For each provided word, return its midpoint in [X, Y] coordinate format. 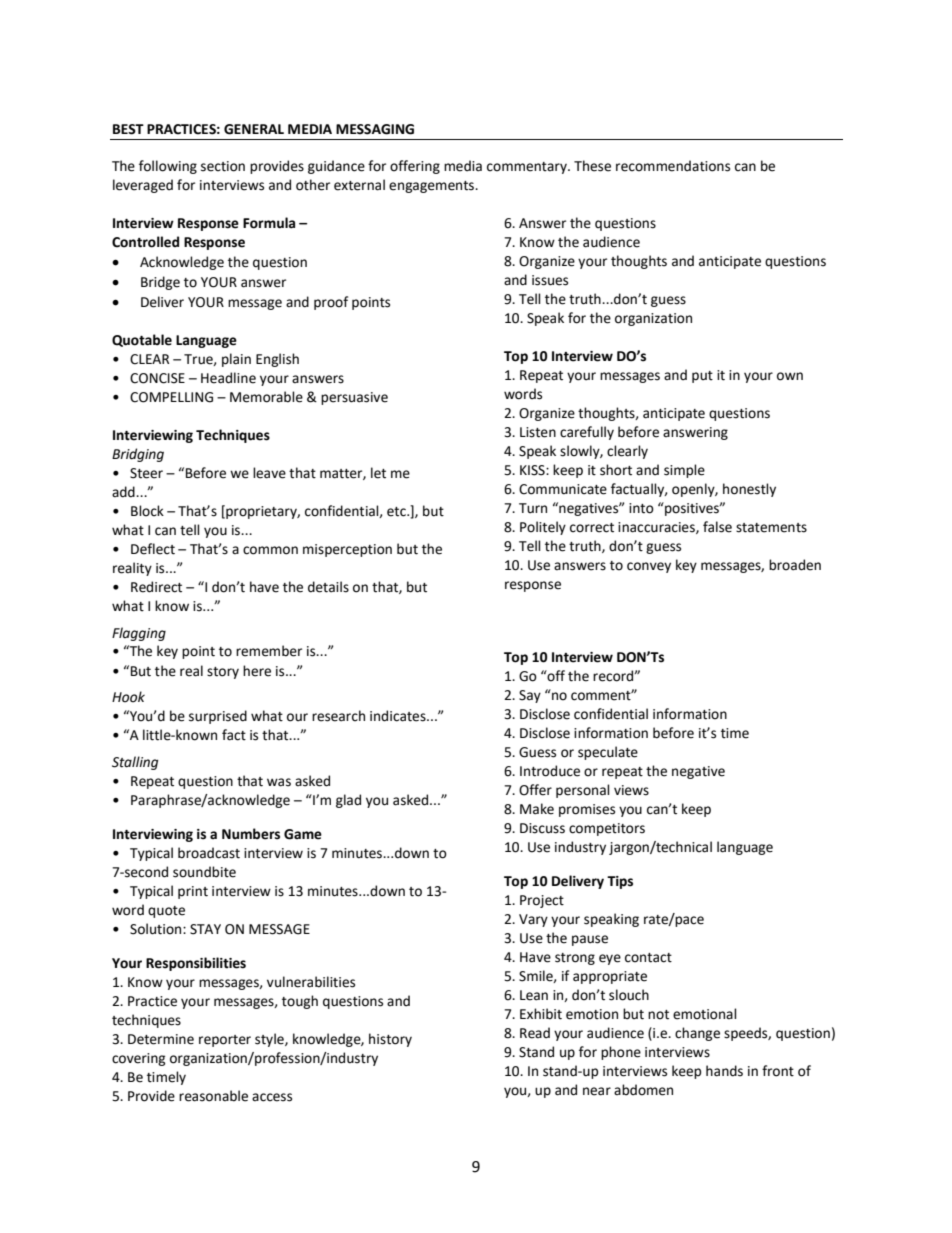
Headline [228, 378]
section [223, 166]
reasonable [213, 1096]
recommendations [673, 166]
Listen [538, 432]
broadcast [209, 853]
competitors [607, 829]
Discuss [542, 828]
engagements [432, 187]
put [702, 377]
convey [649, 567]
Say [530, 696]
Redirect [156, 587]
